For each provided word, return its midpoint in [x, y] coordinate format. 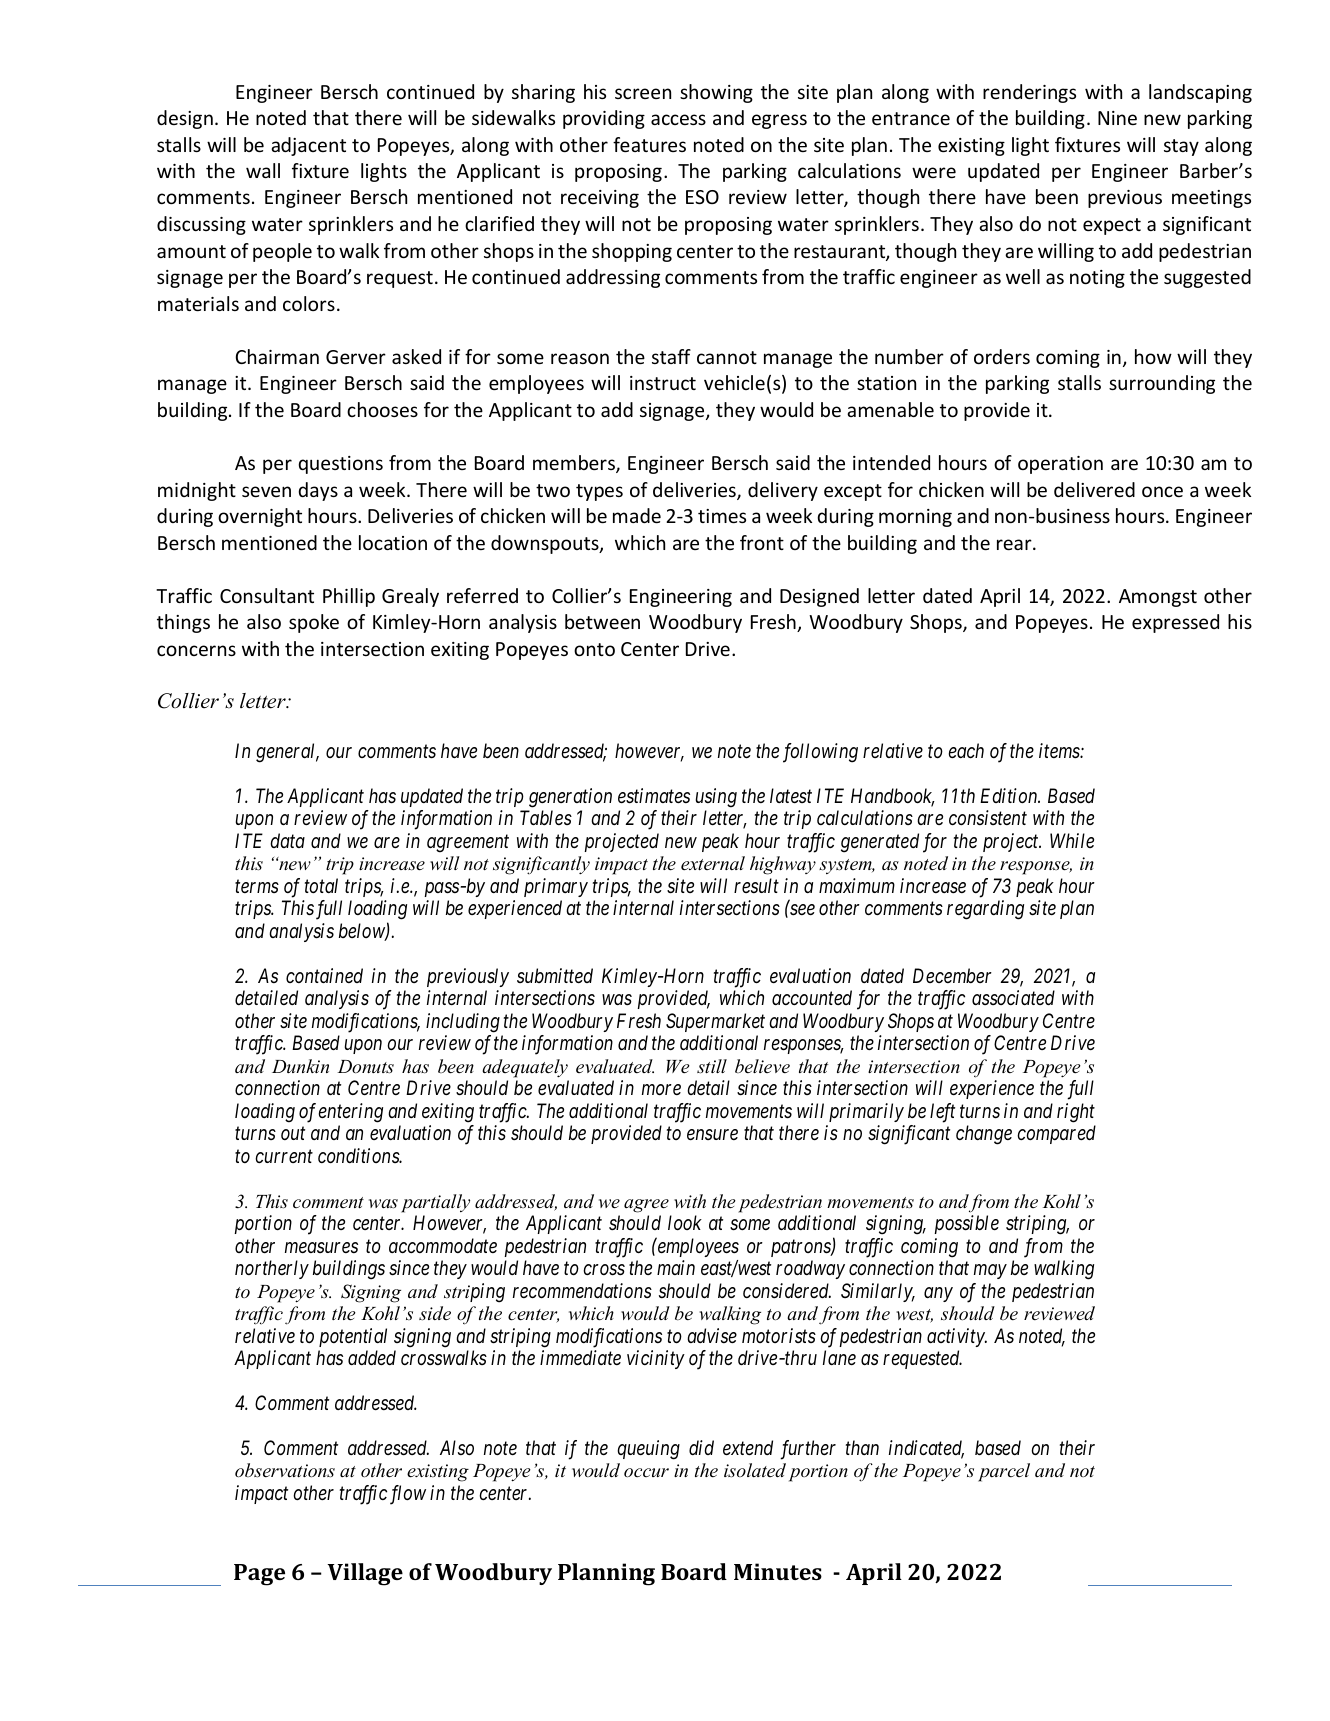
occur [646, 1472]
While [1072, 840]
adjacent [308, 146]
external [713, 863]
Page [259, 1575]
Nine [1117, 118]
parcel [1004, 1472]
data [287, 840]
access [678, 119]
